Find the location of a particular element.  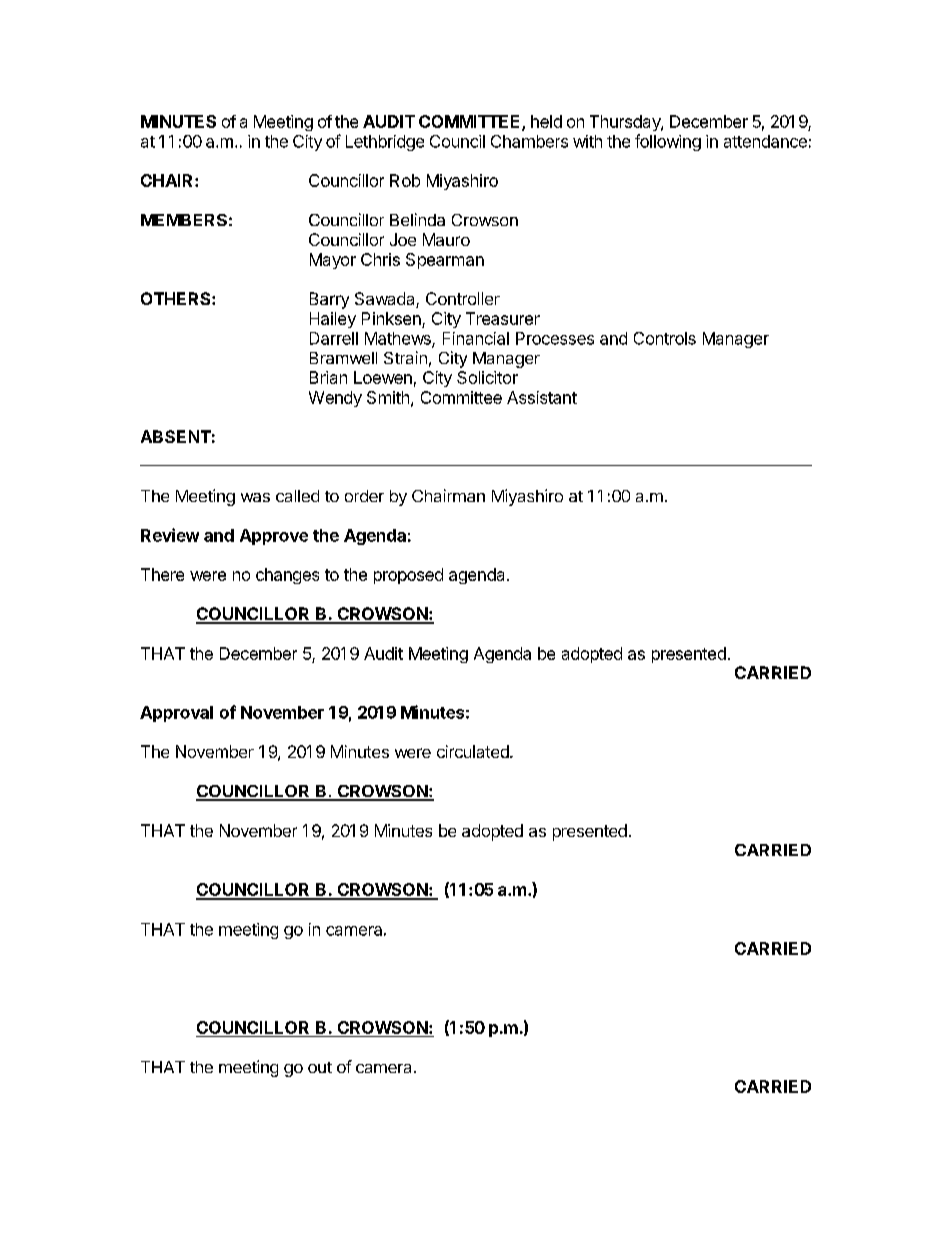

proposed is located at coordinates (408, 576).
